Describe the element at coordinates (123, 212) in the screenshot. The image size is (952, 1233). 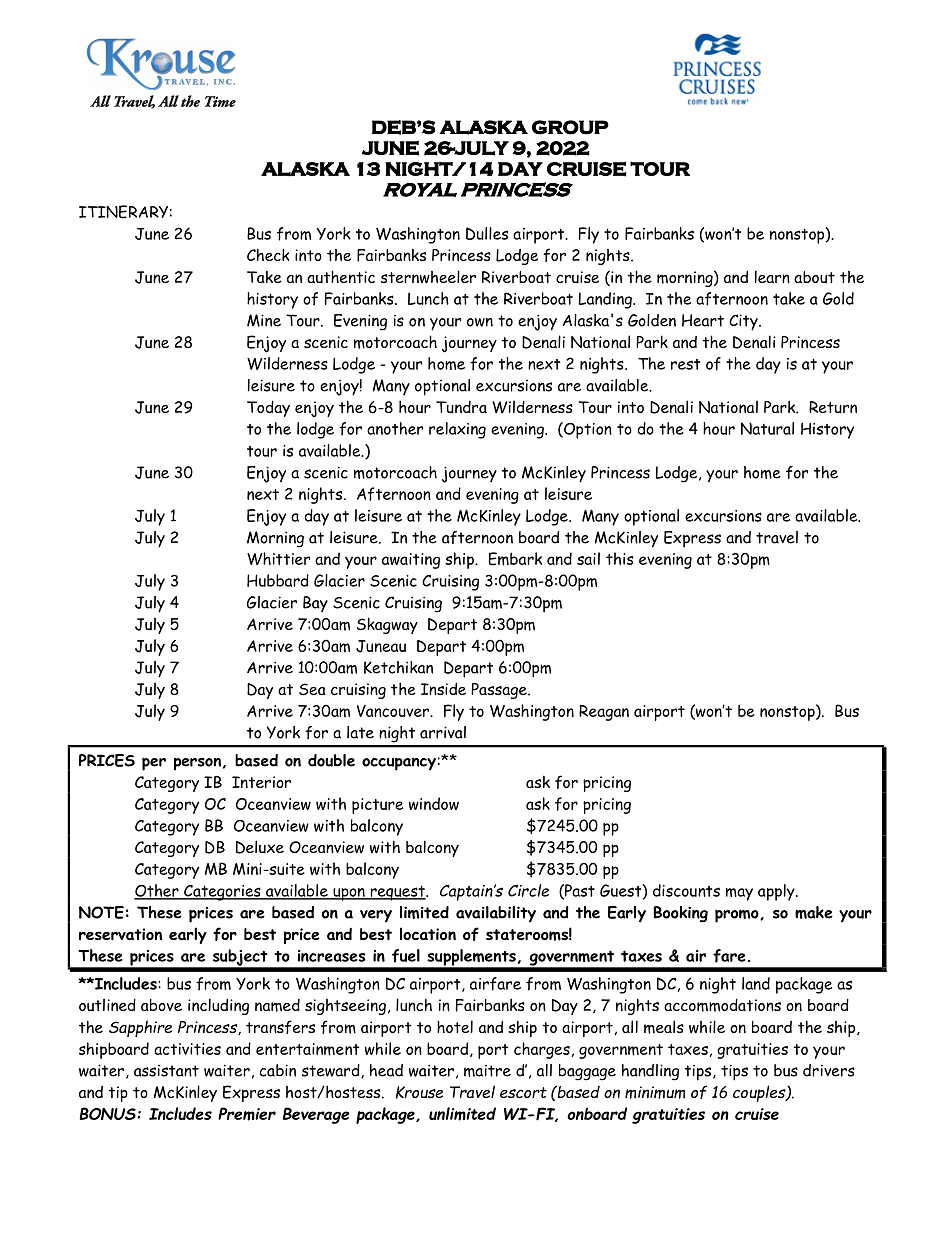
I see `ITINERARY` at that location.
